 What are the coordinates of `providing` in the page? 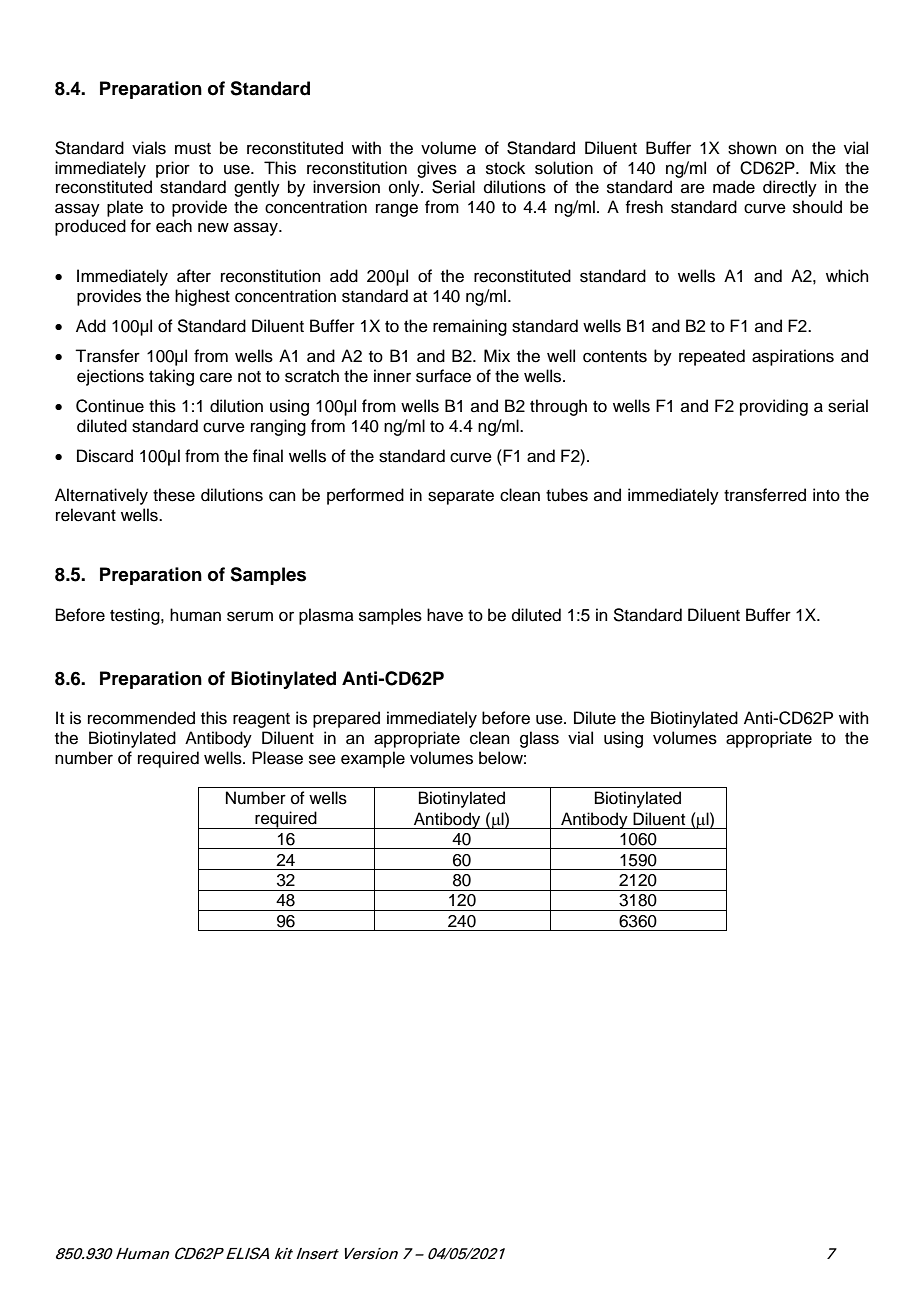 It's located at (774, 407).
